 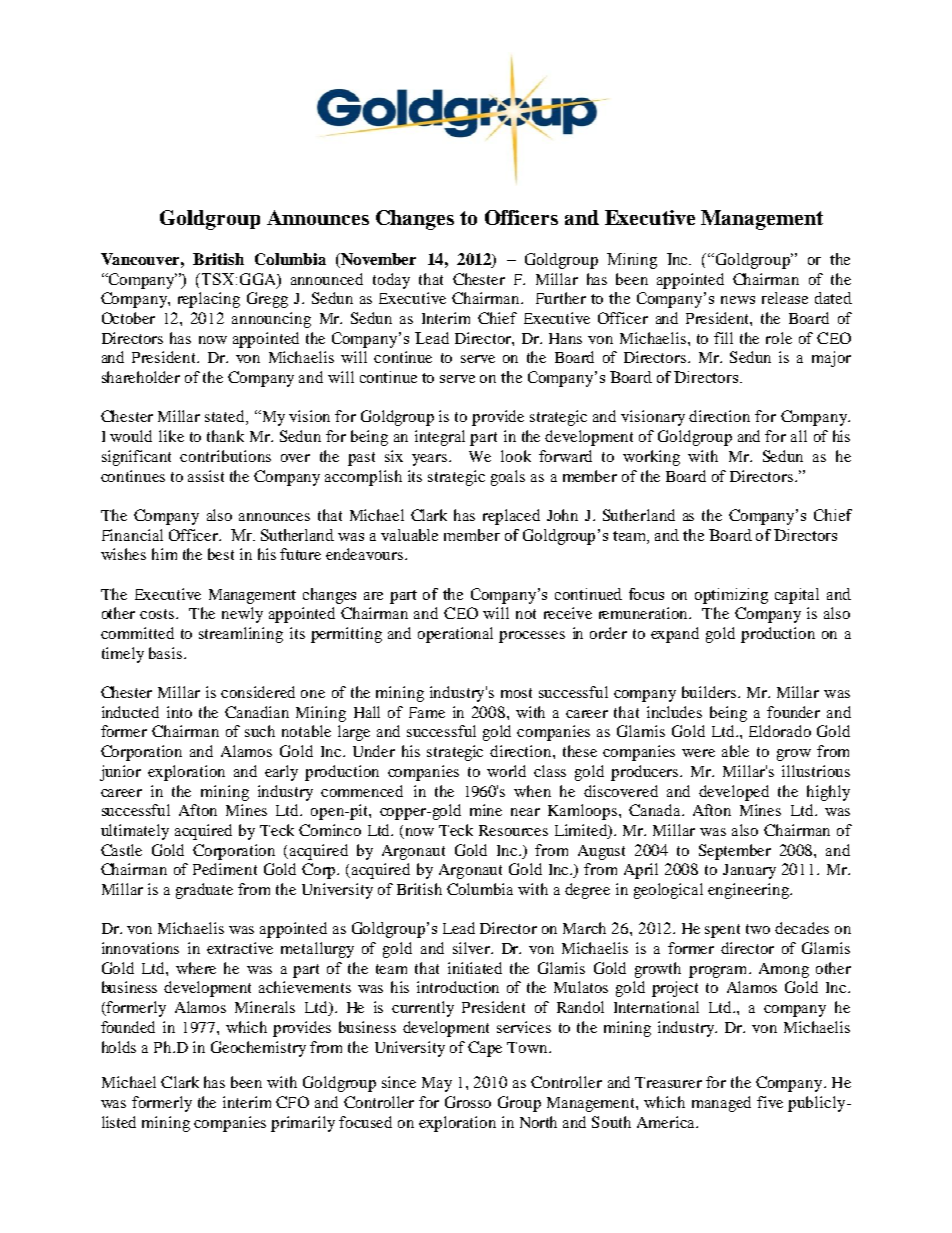 I want to click on replacing, so click(x=209, y=300).
